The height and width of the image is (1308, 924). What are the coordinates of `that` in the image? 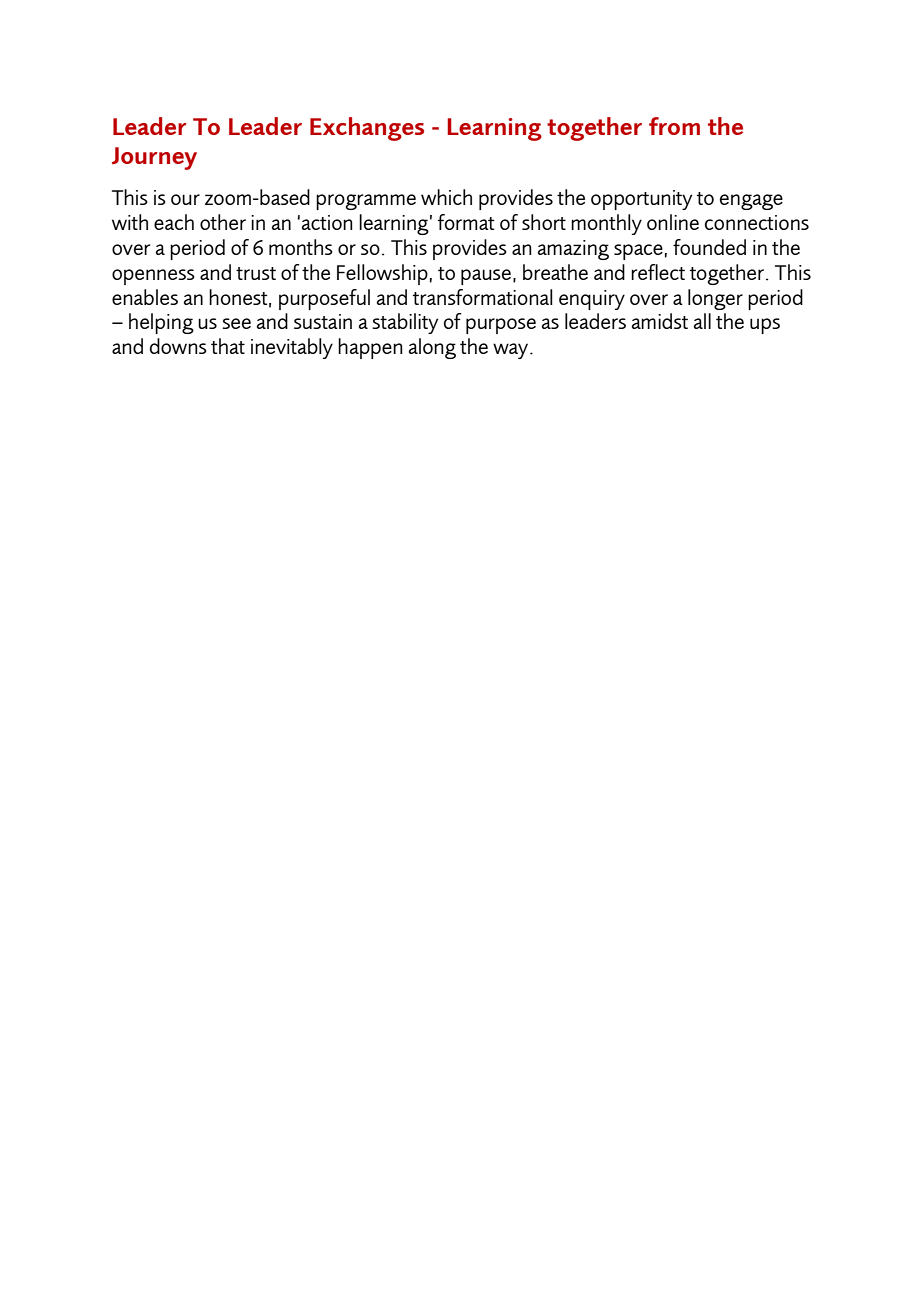 It's located at (228, 346).
